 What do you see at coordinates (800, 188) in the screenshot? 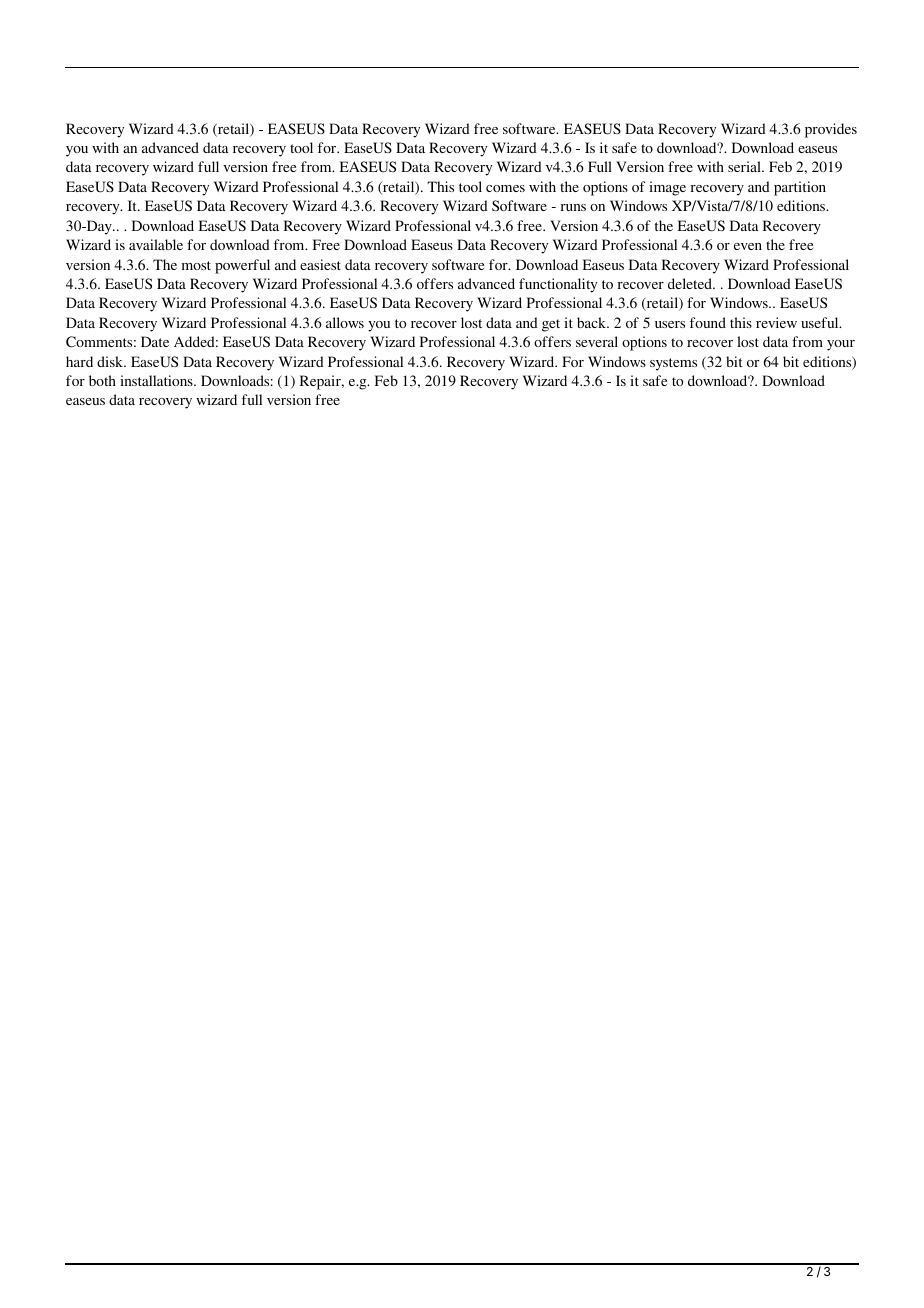
I see `partition` at bounding box center [800, 188].
